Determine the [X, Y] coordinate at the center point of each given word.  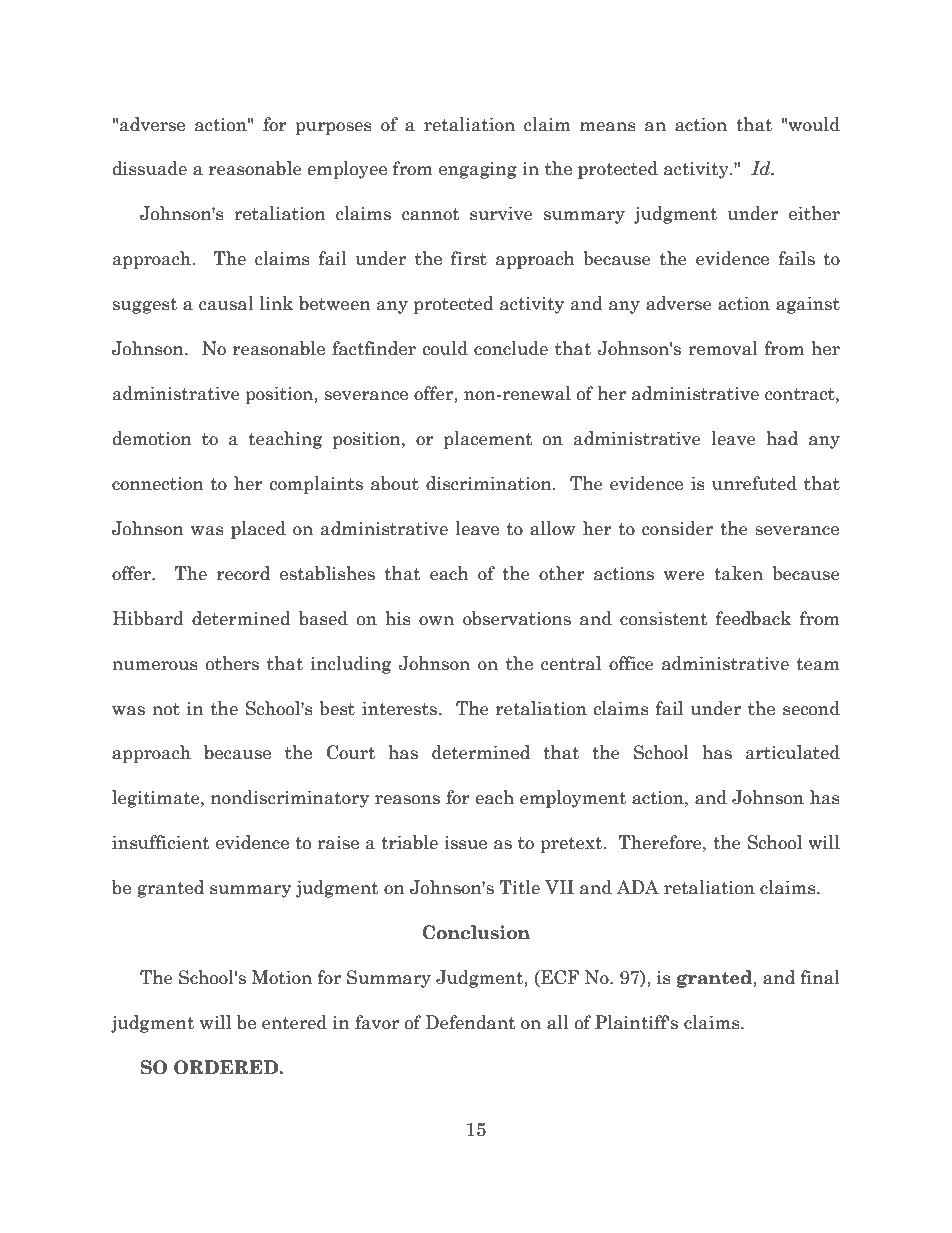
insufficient [161, 842]
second [811, 708]
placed [258, 530]
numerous [155, 666]
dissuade [150, 168]
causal [226, 303]
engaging [478, 170]
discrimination [490, 483]
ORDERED [227, 1067]
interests [399, 709]
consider [677, 528]
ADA [638, 887]
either [814, 213]
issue [465, 843]
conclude [511, 348]
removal [723, 348]
